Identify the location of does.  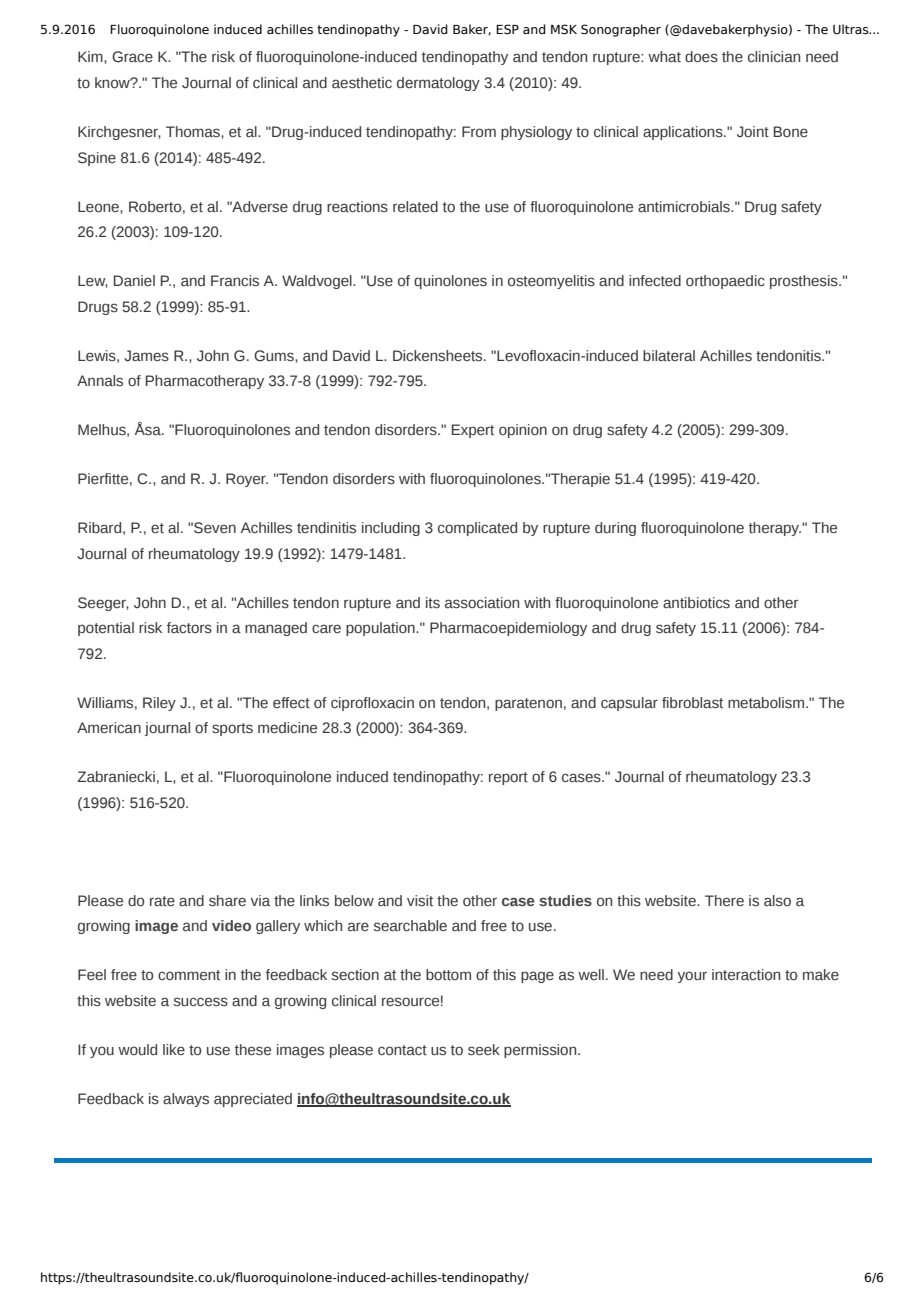
(701, 56).
